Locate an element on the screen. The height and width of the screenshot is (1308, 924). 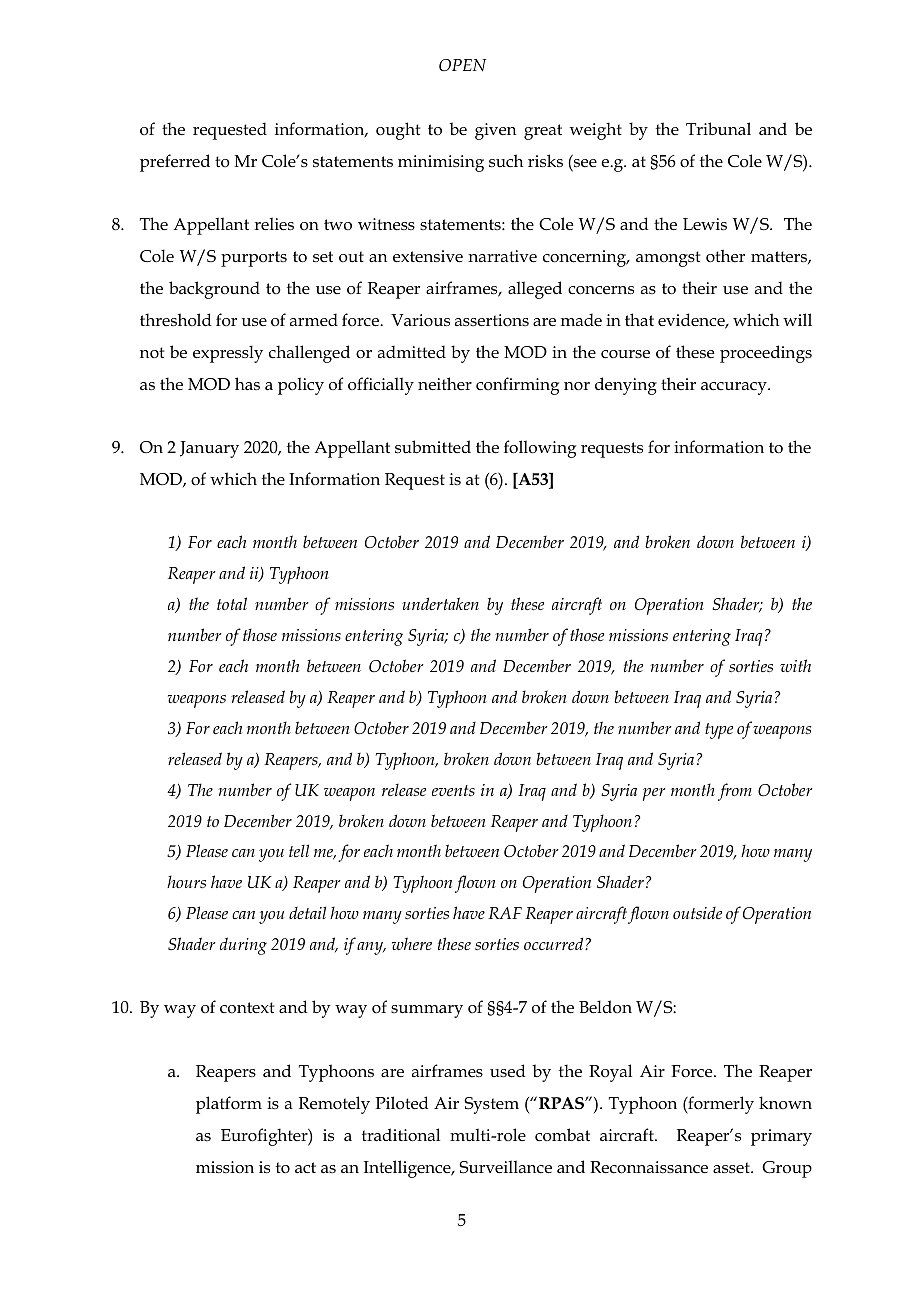
preferred is located at coordinates (175, 163).
